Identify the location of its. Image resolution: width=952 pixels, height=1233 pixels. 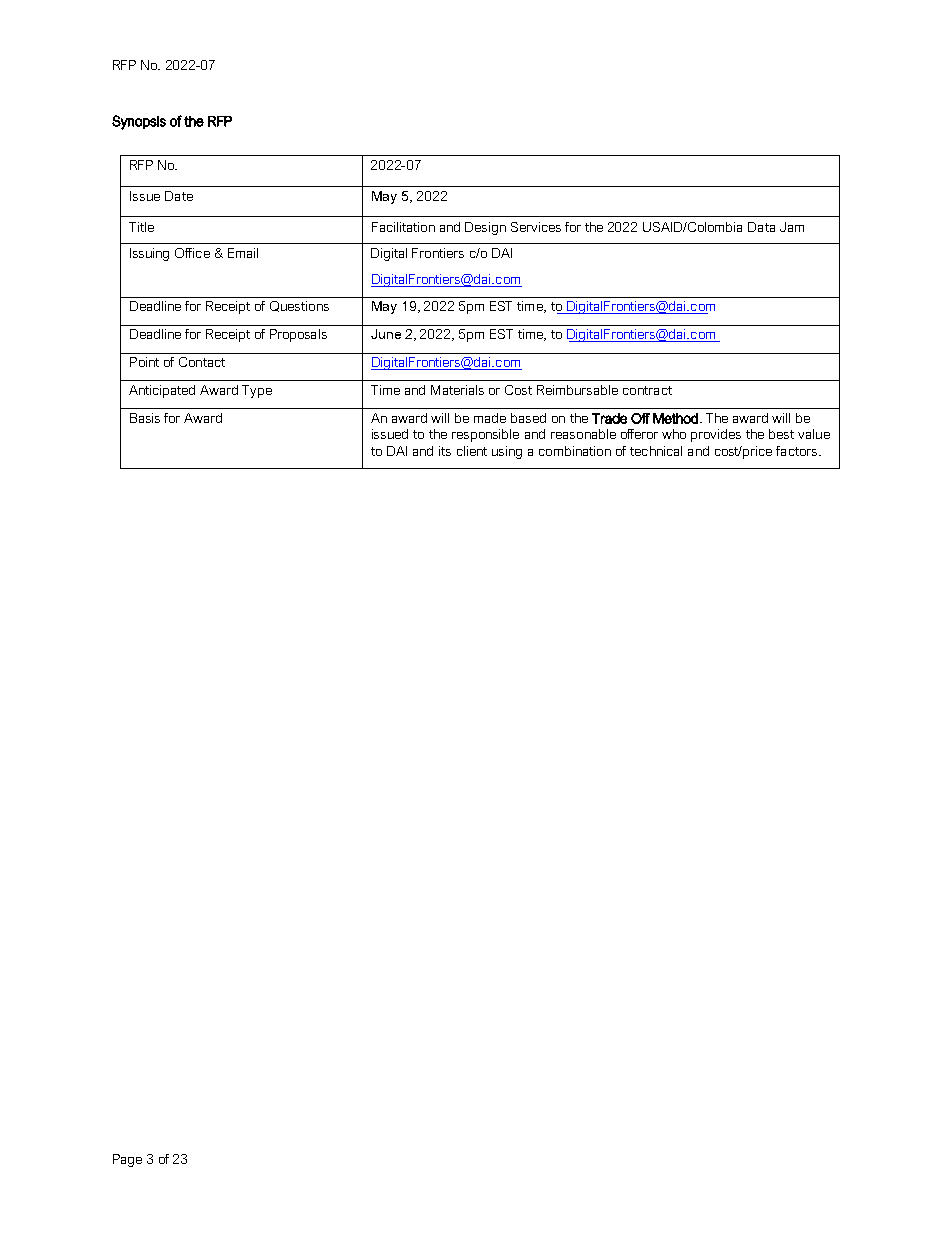
(445, 451).
